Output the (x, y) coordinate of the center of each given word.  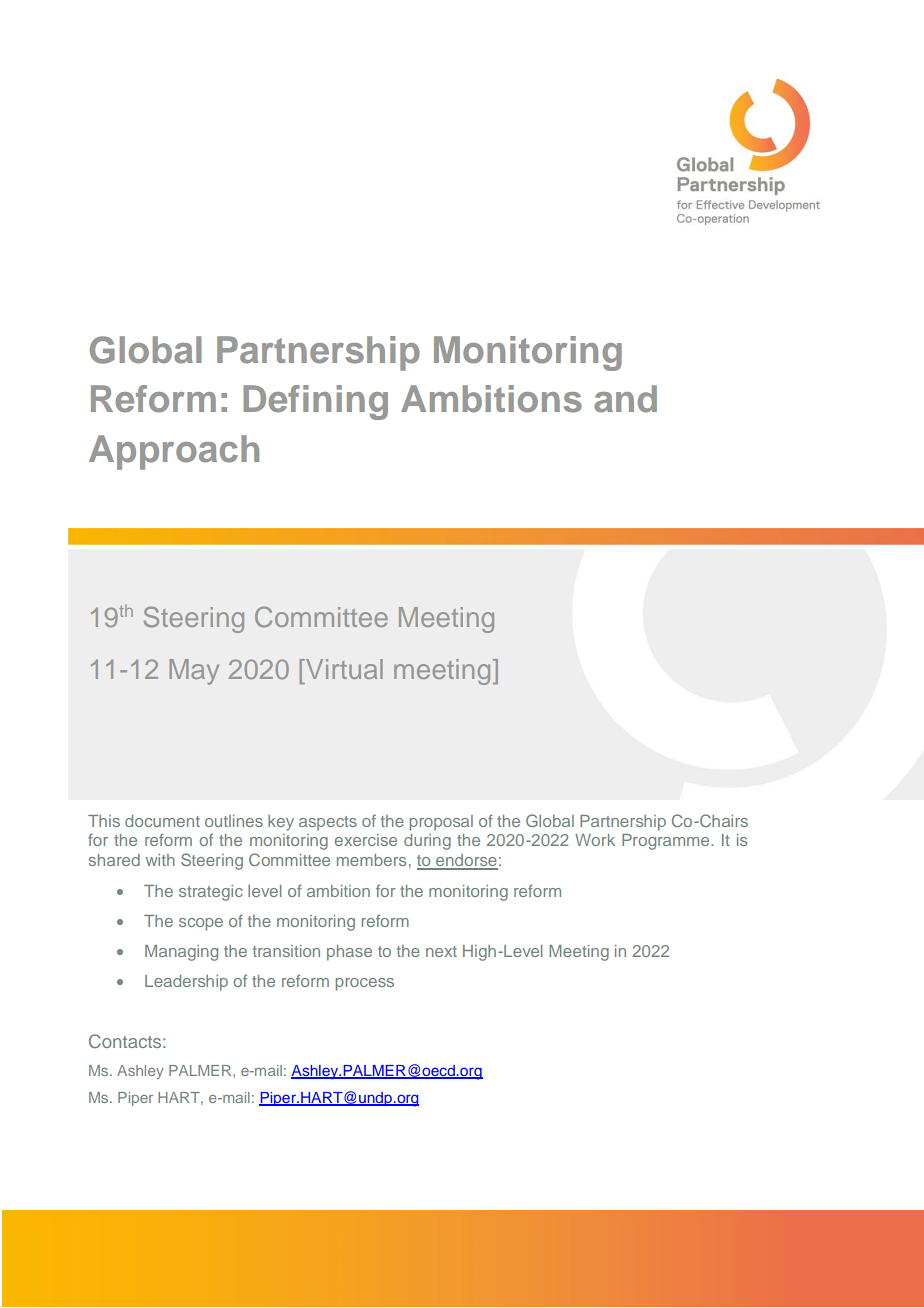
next (441, 951)
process (365, 984)
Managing (181, 953)
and (625, 399)
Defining (315, 402)
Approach (174, 452)
